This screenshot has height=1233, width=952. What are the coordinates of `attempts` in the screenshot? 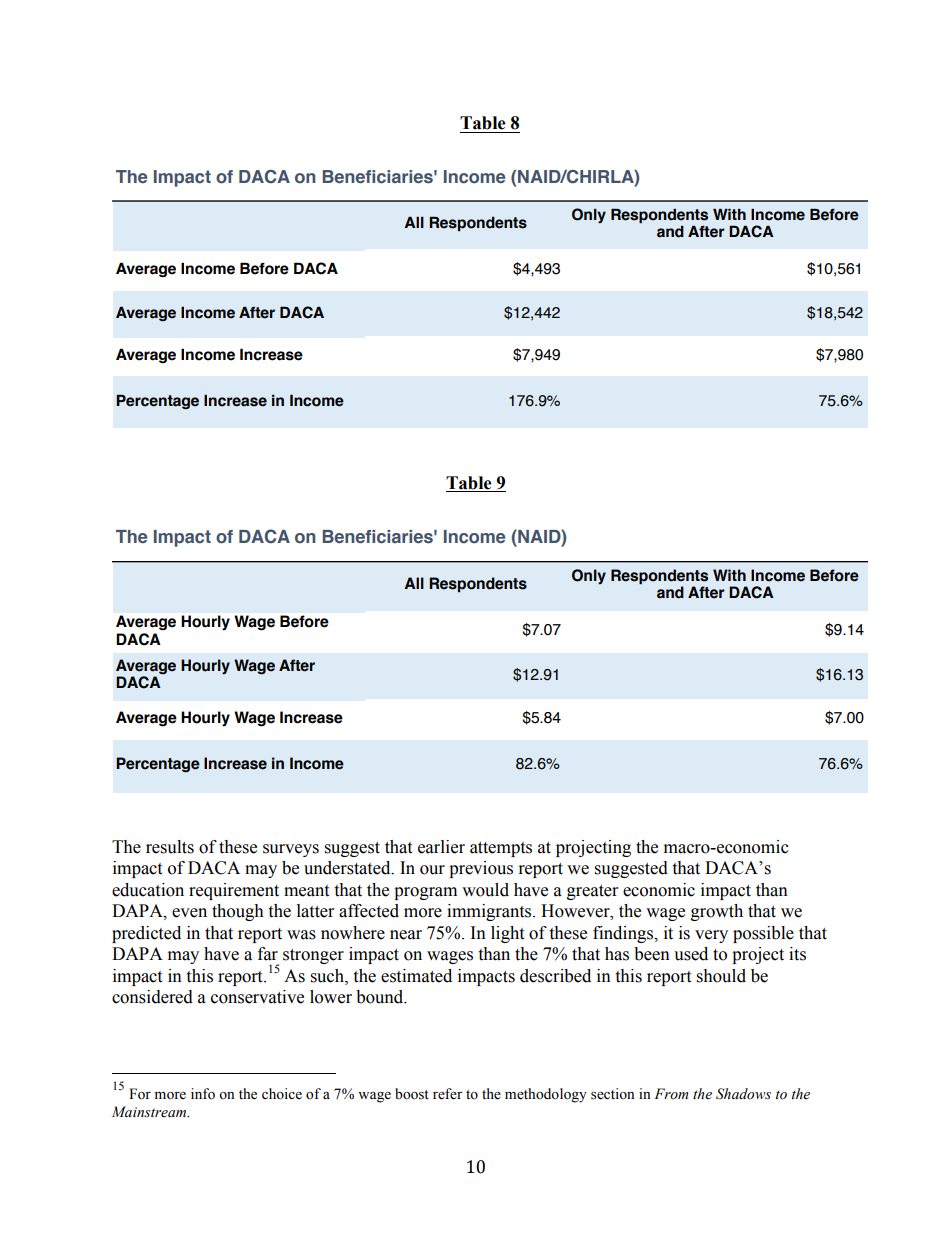 It's located at (501, 849).
